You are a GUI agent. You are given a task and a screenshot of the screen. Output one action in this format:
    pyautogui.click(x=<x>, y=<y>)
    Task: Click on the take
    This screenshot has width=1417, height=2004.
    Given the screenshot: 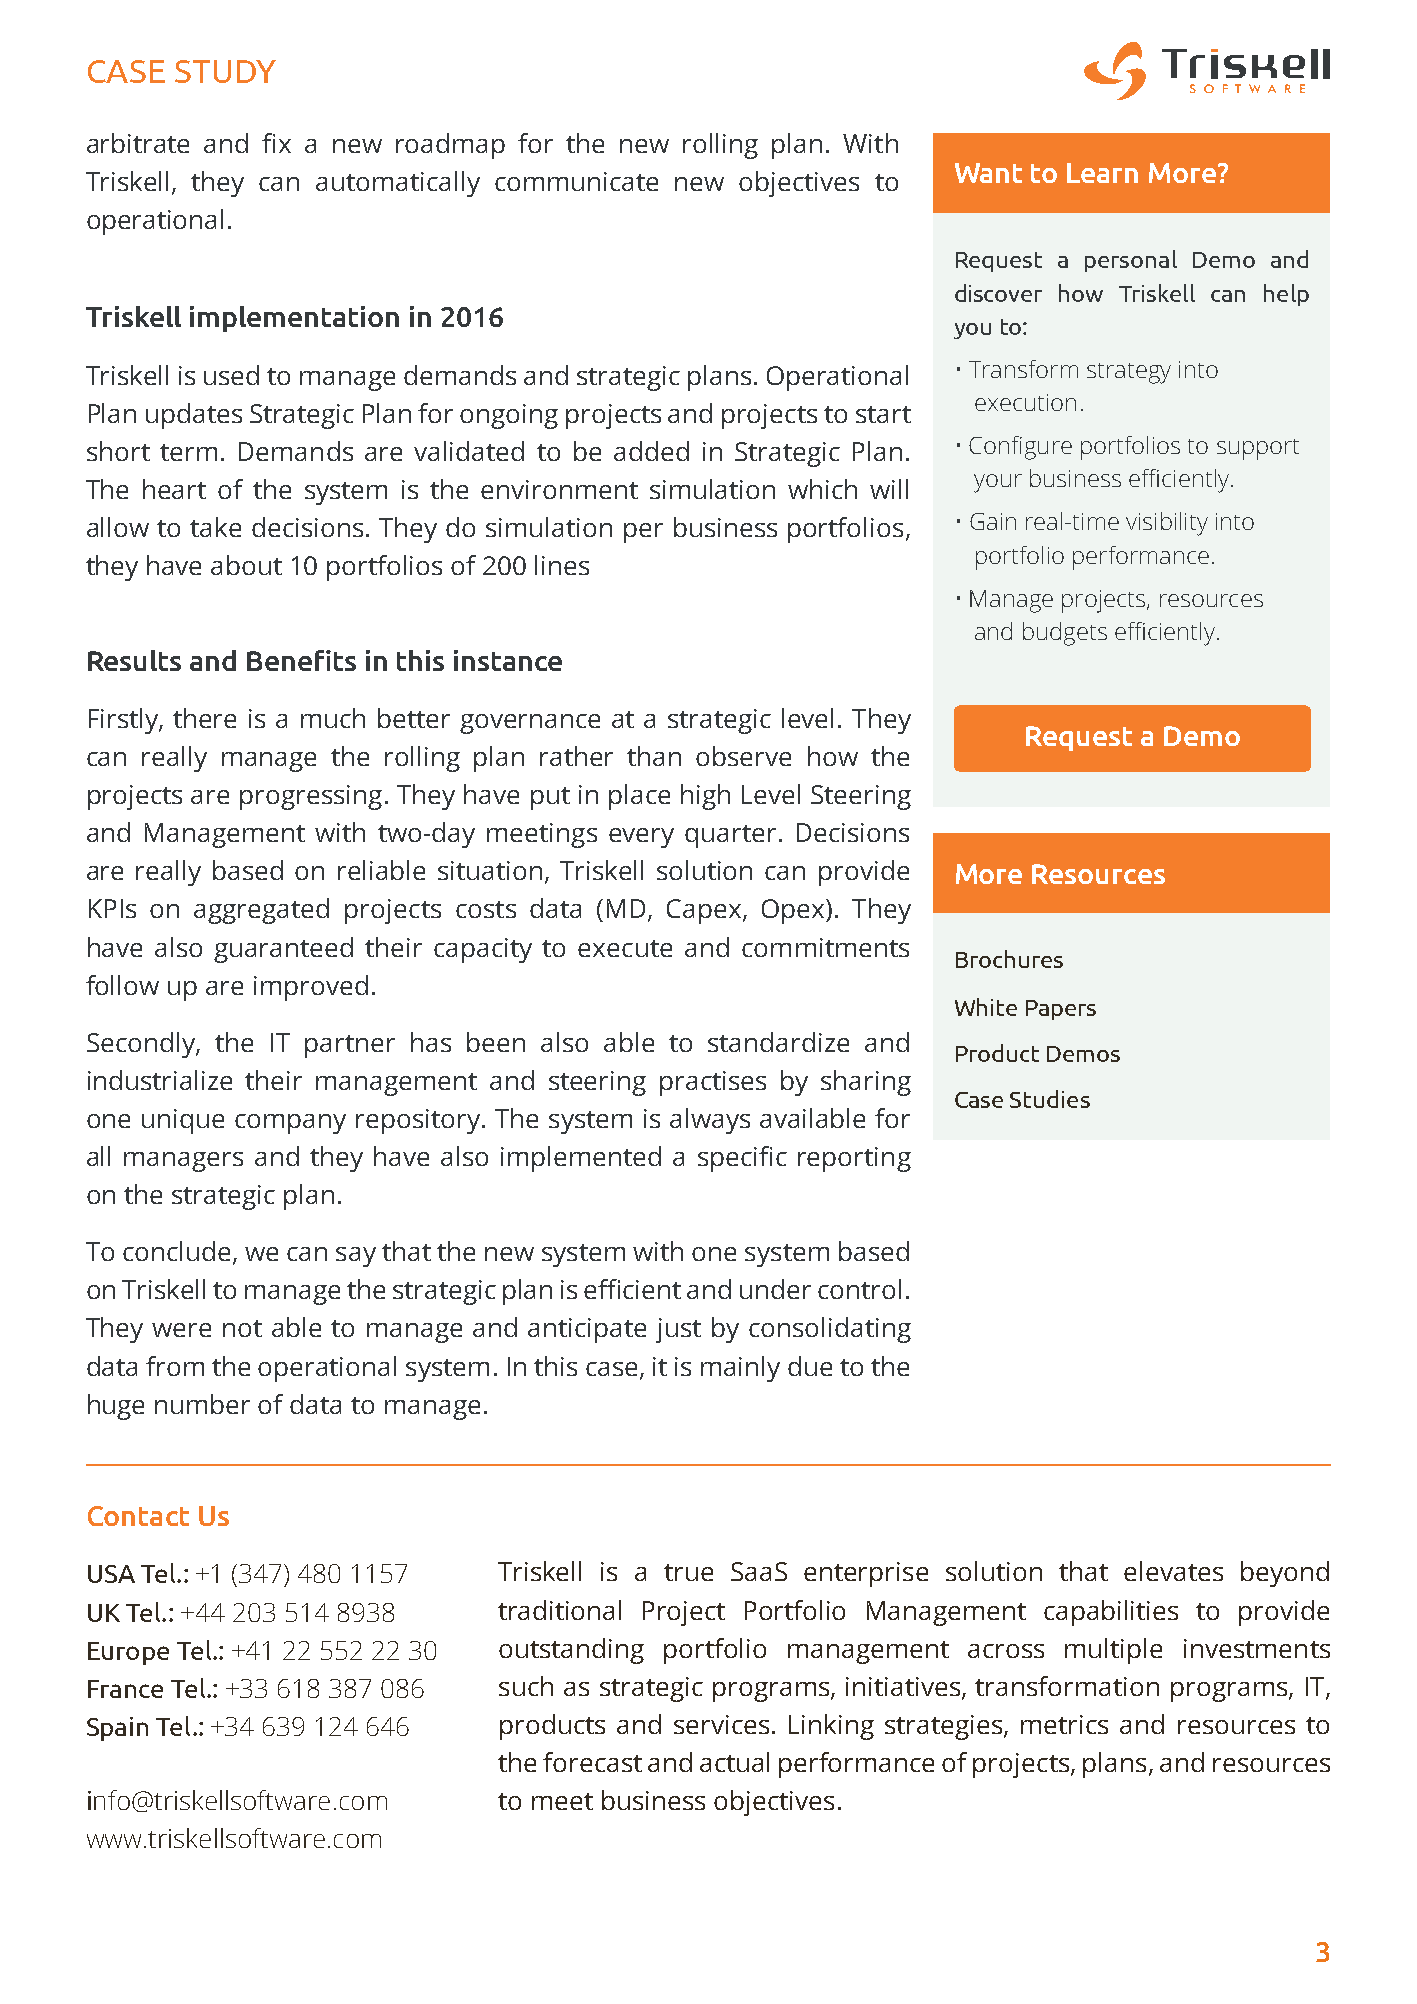 What is the action you would take?
    pyautogui.click(x=215, y=527)
